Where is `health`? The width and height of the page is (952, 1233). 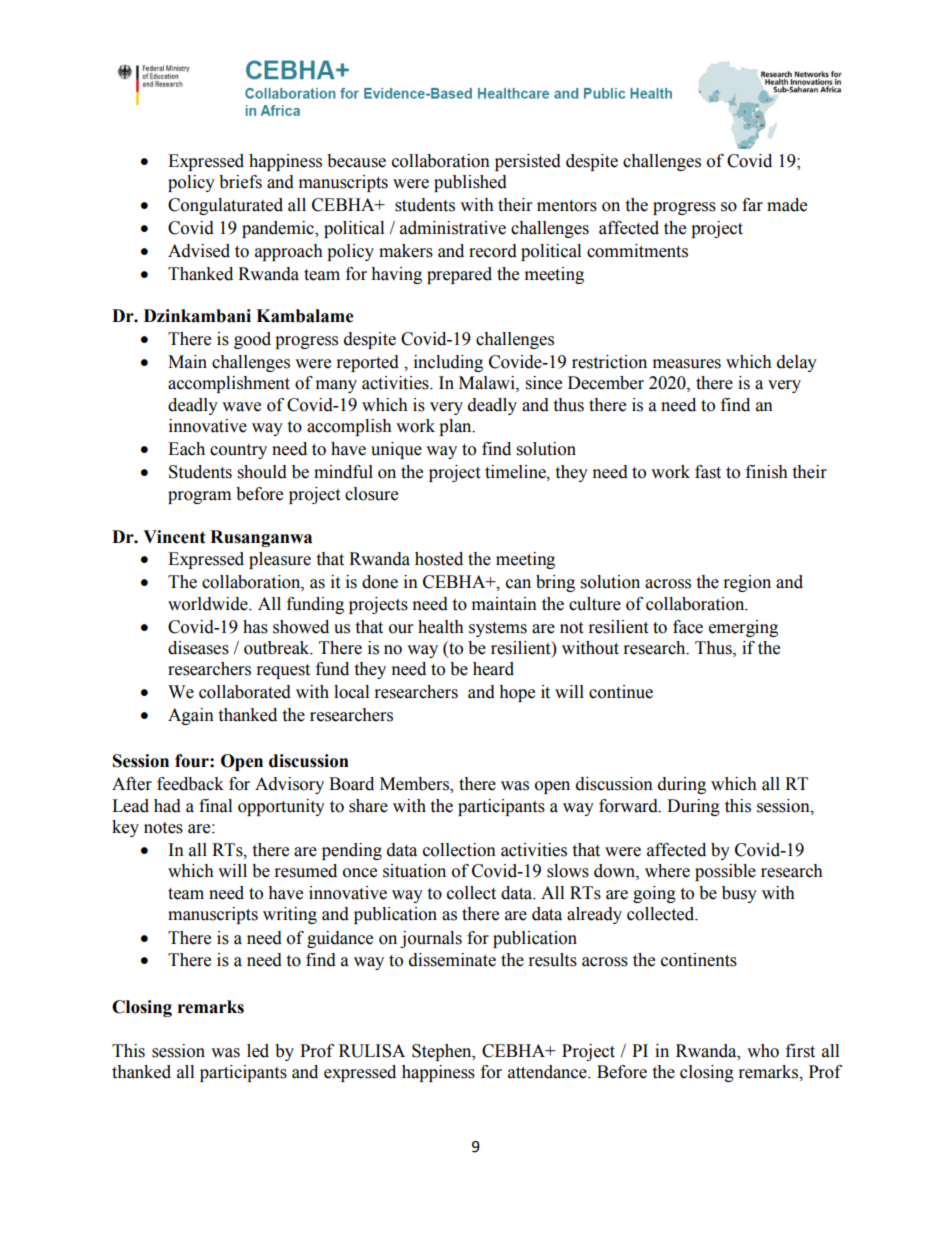
health is located at coordinates (441, 627).
